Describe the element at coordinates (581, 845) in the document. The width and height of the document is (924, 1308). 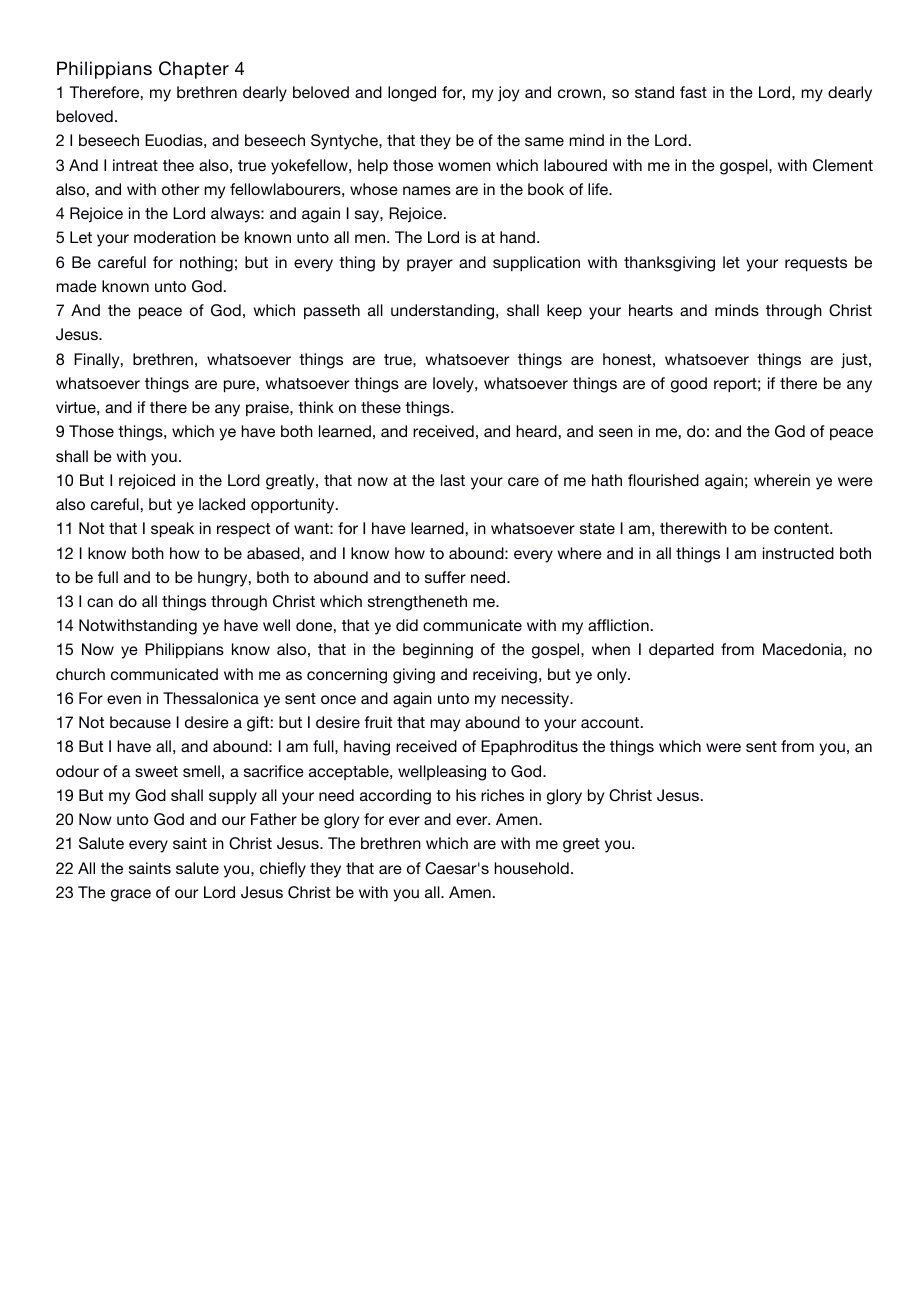
I see `greet` at that location.
